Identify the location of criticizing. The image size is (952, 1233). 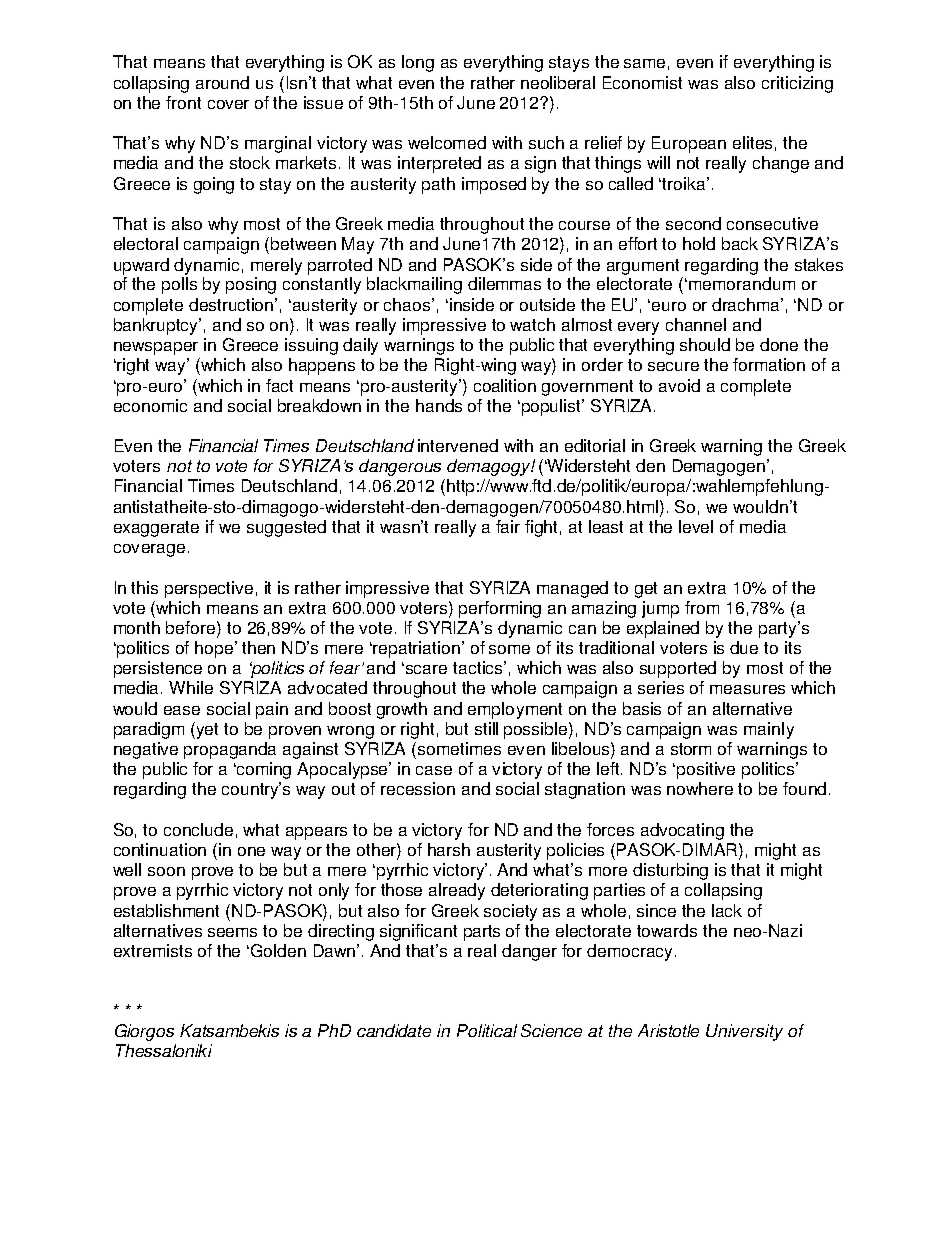
(797, 84).
